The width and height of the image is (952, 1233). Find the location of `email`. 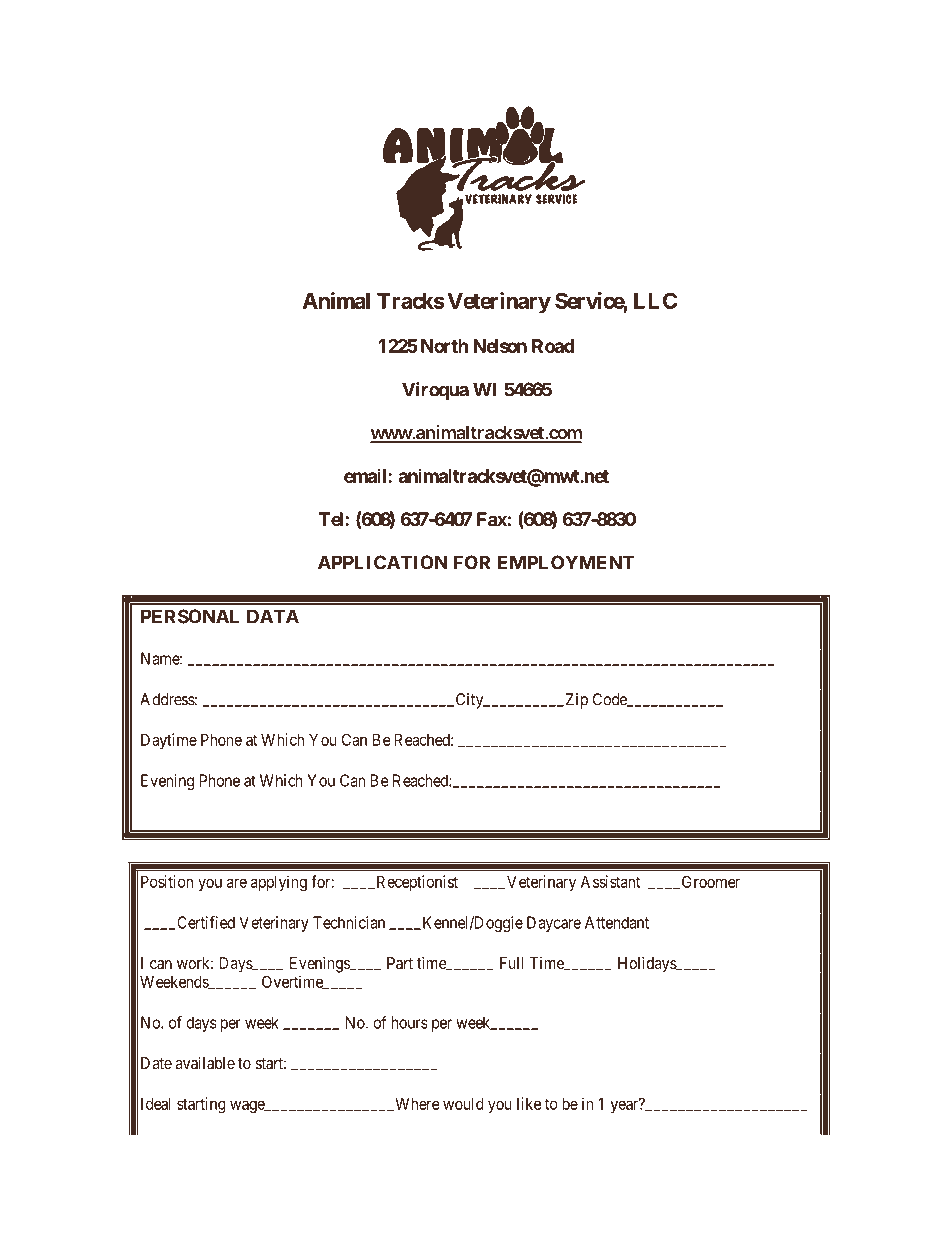

email is located at coordinates (366, 475).
